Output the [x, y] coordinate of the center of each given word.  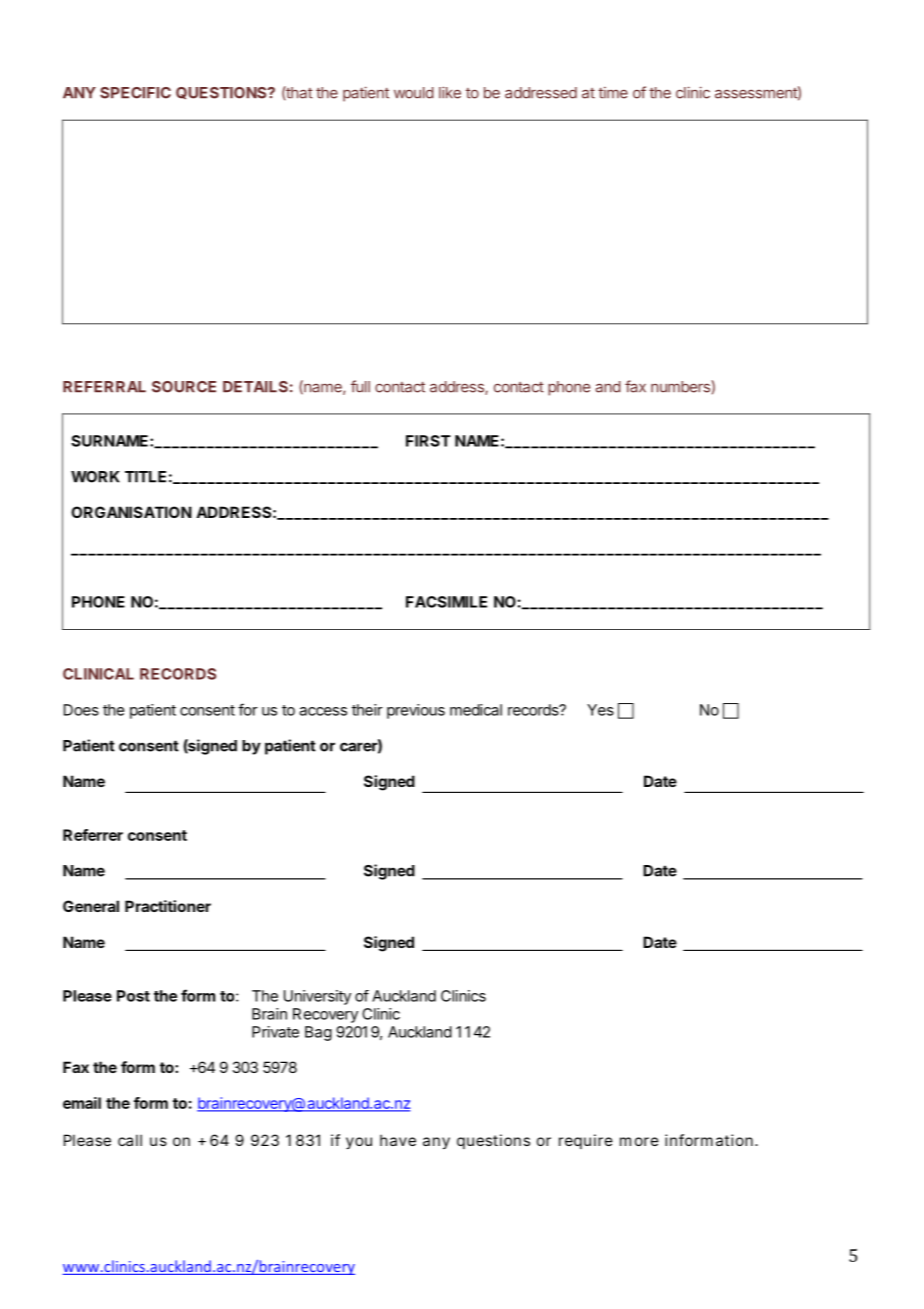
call [130, 1140]
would [414, 93]
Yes [600, 710]
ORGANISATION [131, 512]
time [613, 93]
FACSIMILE [446, 602]
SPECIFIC [135, 93]
